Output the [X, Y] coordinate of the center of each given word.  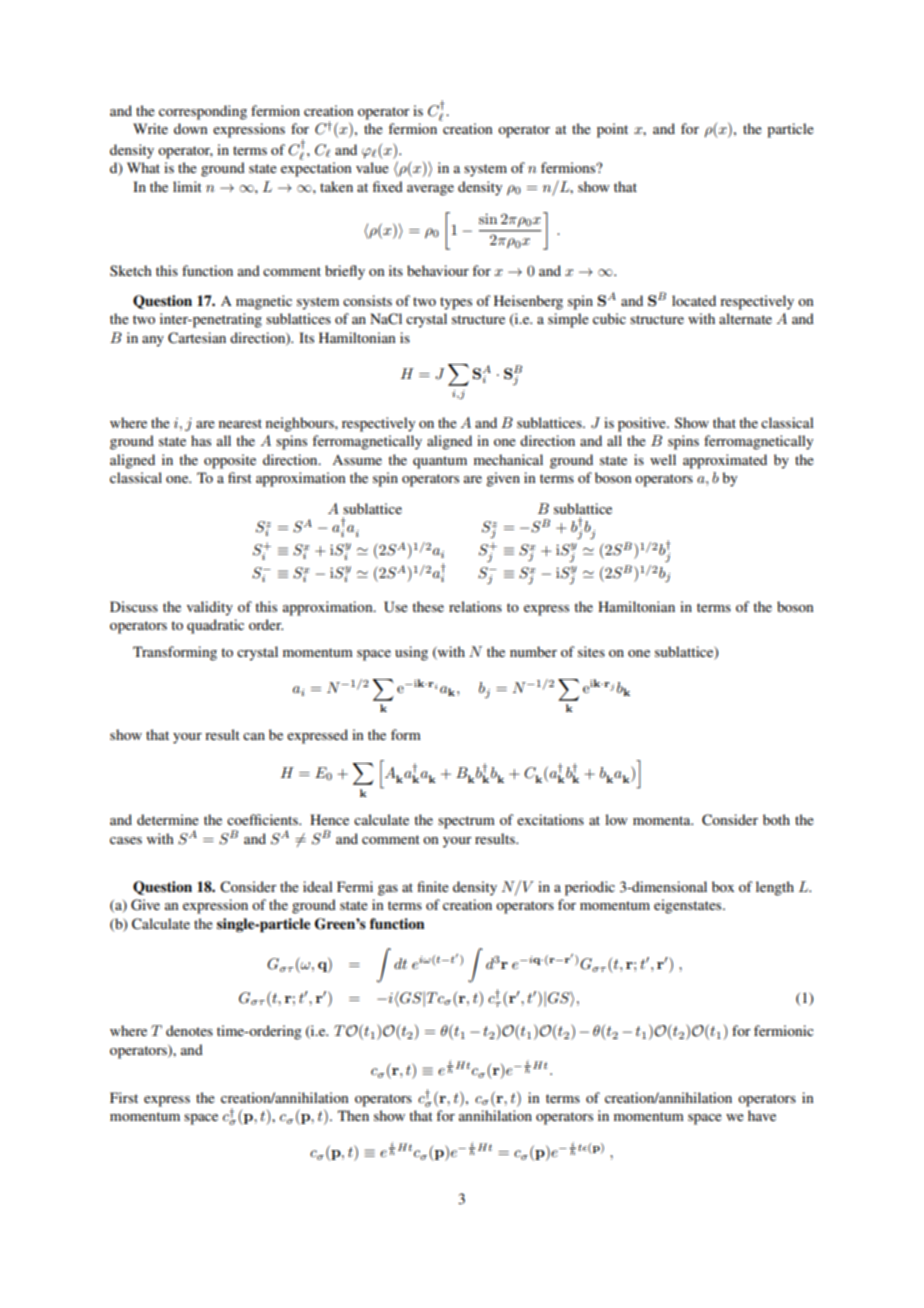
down [190, 128]
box [723, 886]
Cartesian [197, 338]
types [456, 303]
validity [210, 608]
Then [353, 1115]
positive [643, 424]
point [612, 130]
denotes [189, 1030]
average [430, 190]
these [428, 606]
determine [168, 819]
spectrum [466, 822]
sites [591, 651]
